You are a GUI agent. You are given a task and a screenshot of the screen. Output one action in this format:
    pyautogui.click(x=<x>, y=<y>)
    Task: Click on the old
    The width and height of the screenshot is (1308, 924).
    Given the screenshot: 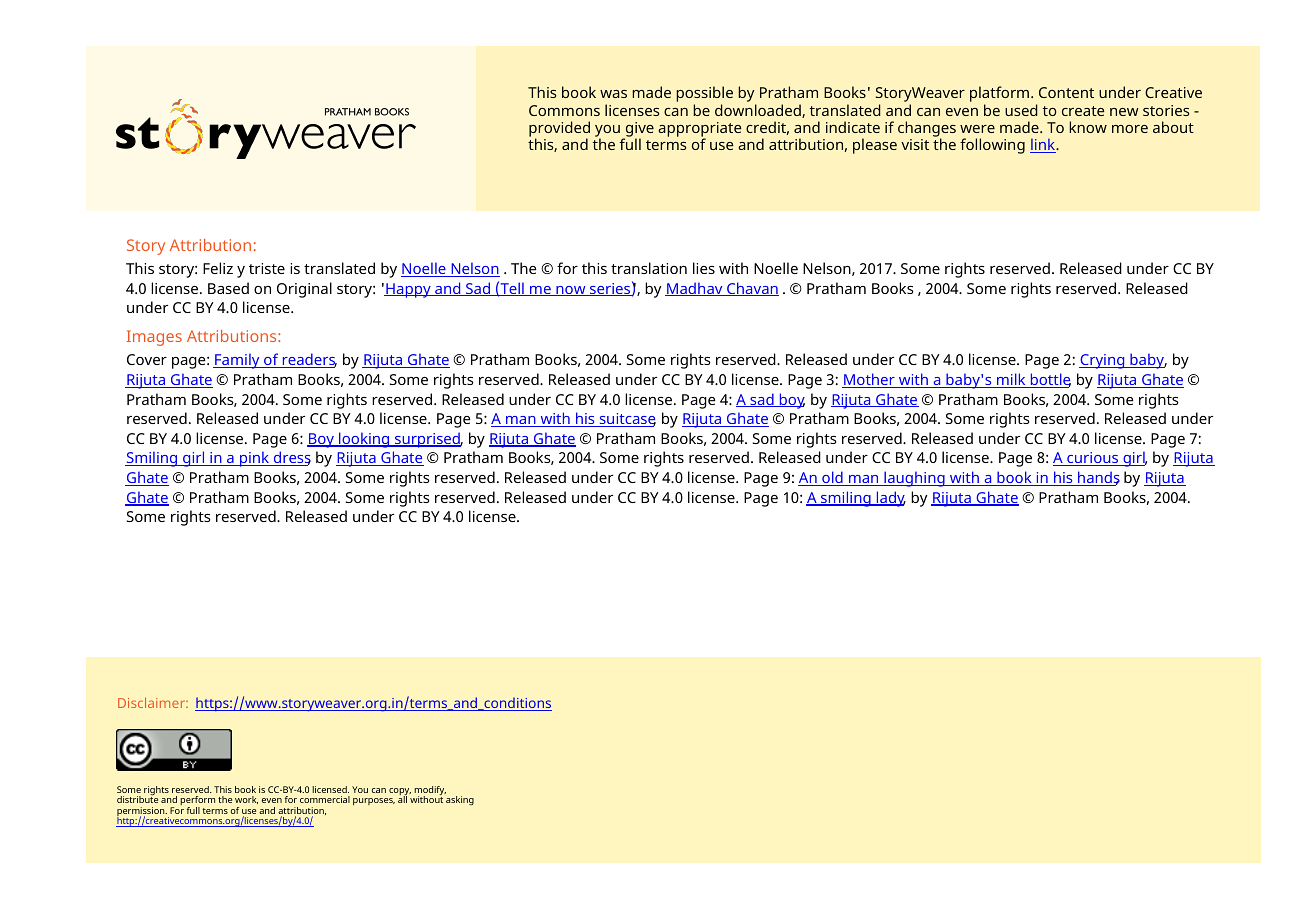 What is the action you would take?
    pyautogui.click(x=832, y=478)
